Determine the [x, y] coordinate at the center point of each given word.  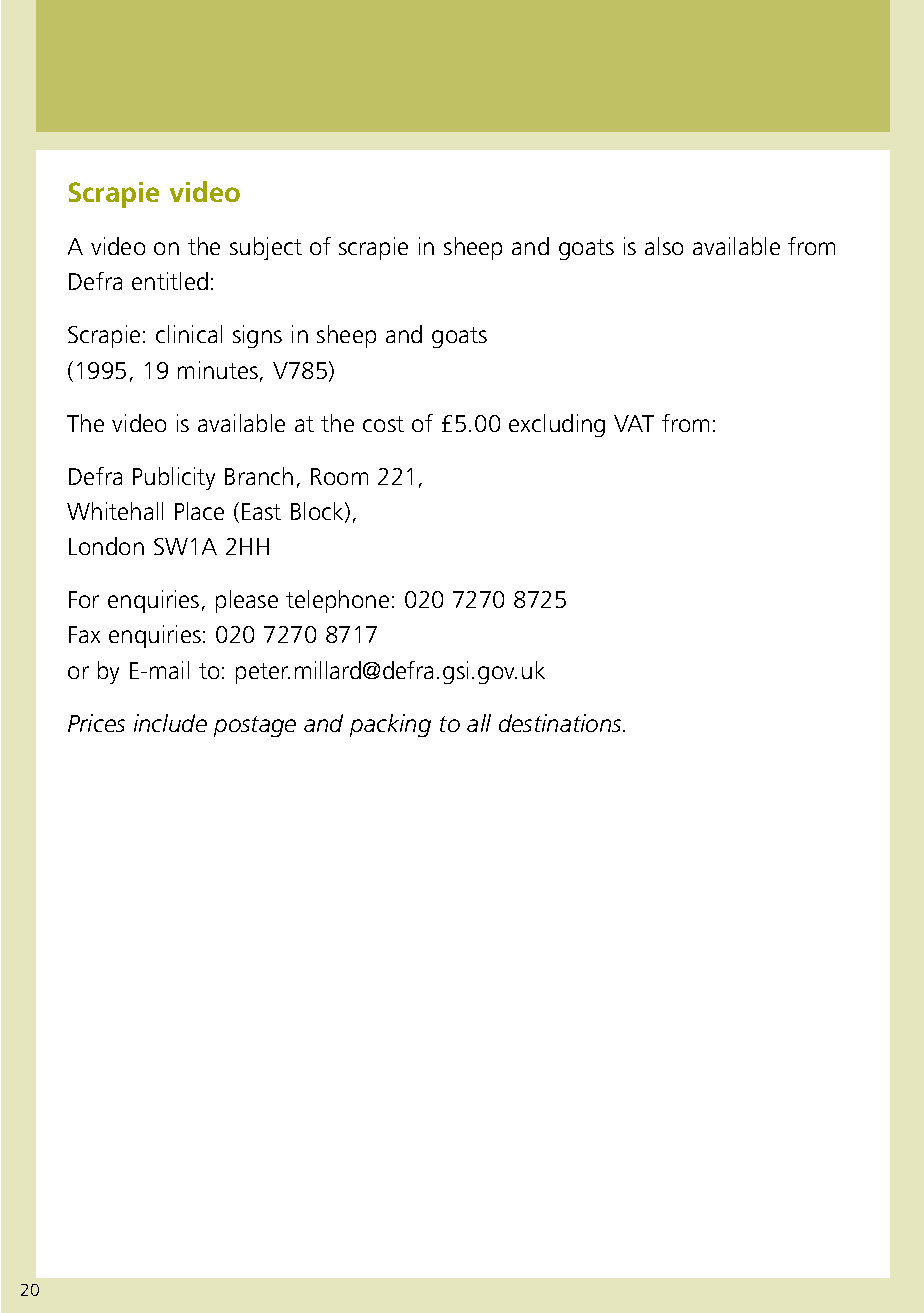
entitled [170, 281]
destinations [561, 723]
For [84, 599]
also [664, 246]
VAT [634, 423]
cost [383, 424]
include [170, 723]
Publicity [174, 478]
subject [266, 248]
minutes [218, 370]
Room [339, 476]
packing [390, 725]
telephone [337, 601]
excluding [557, 425]
